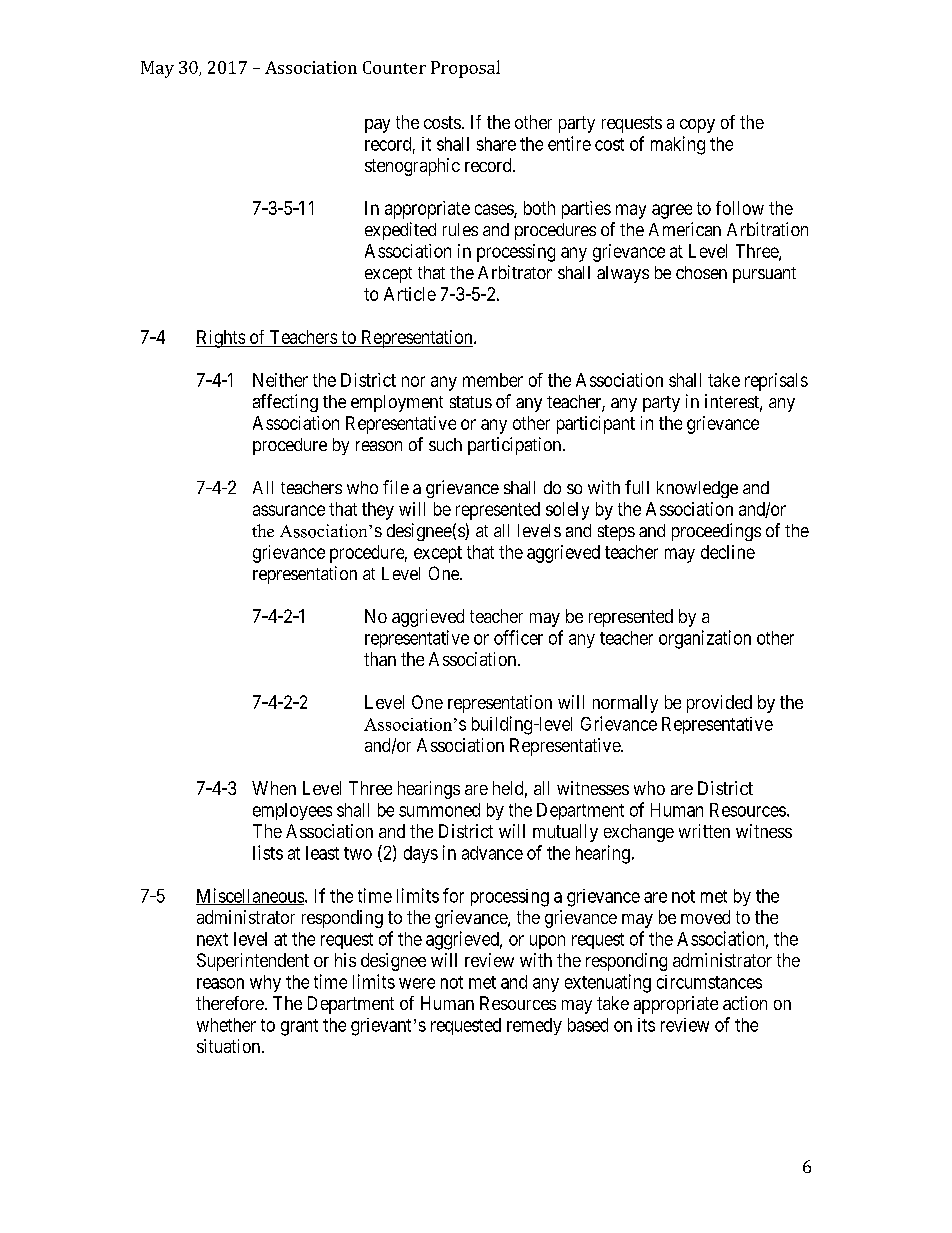 Image resolution: width=952 pixels, height=1233 pixels. Describe the element at coordinates (289, 510) in the screenshot. I see `assurance` at that location.
